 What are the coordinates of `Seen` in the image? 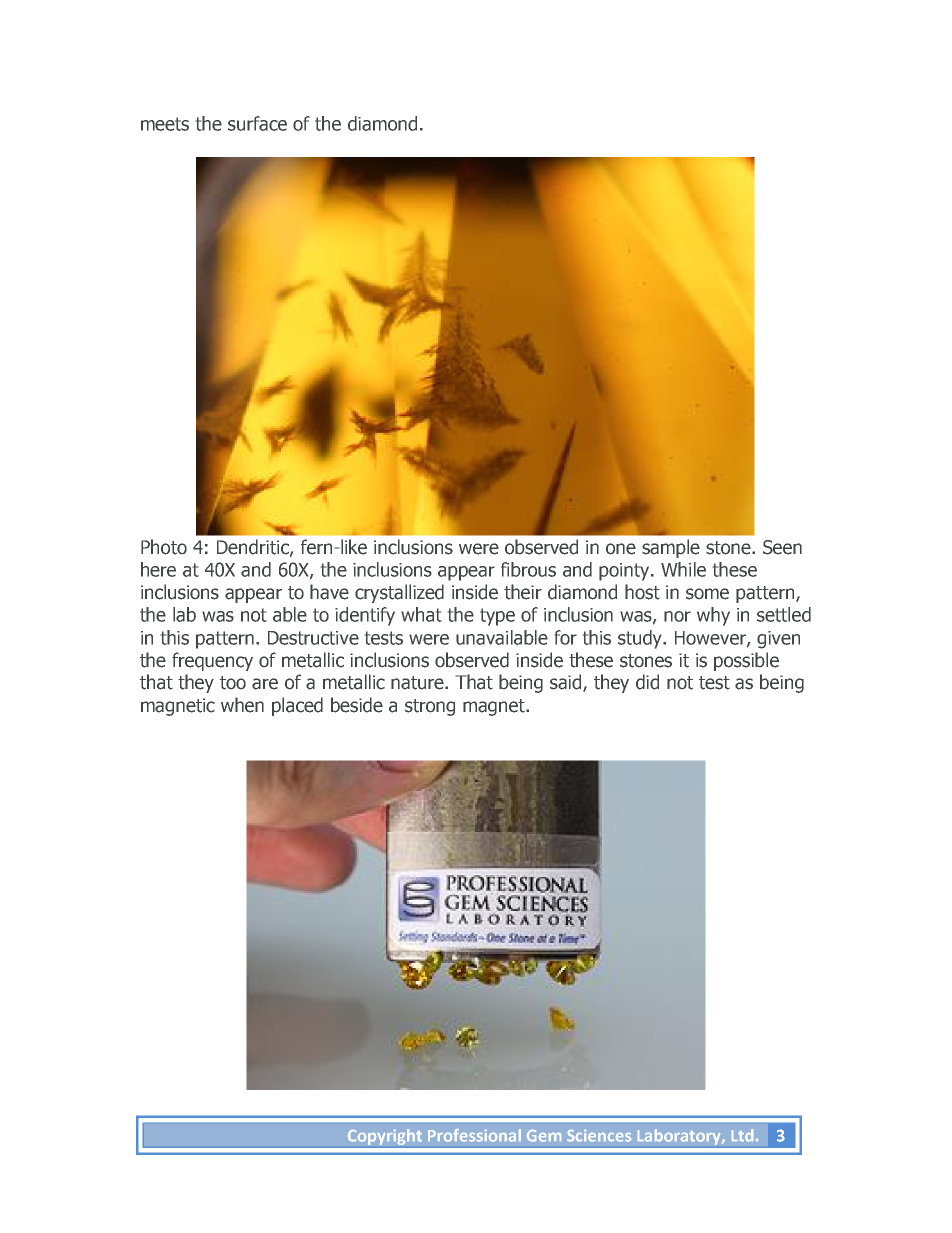 It's located at (782, 547).
